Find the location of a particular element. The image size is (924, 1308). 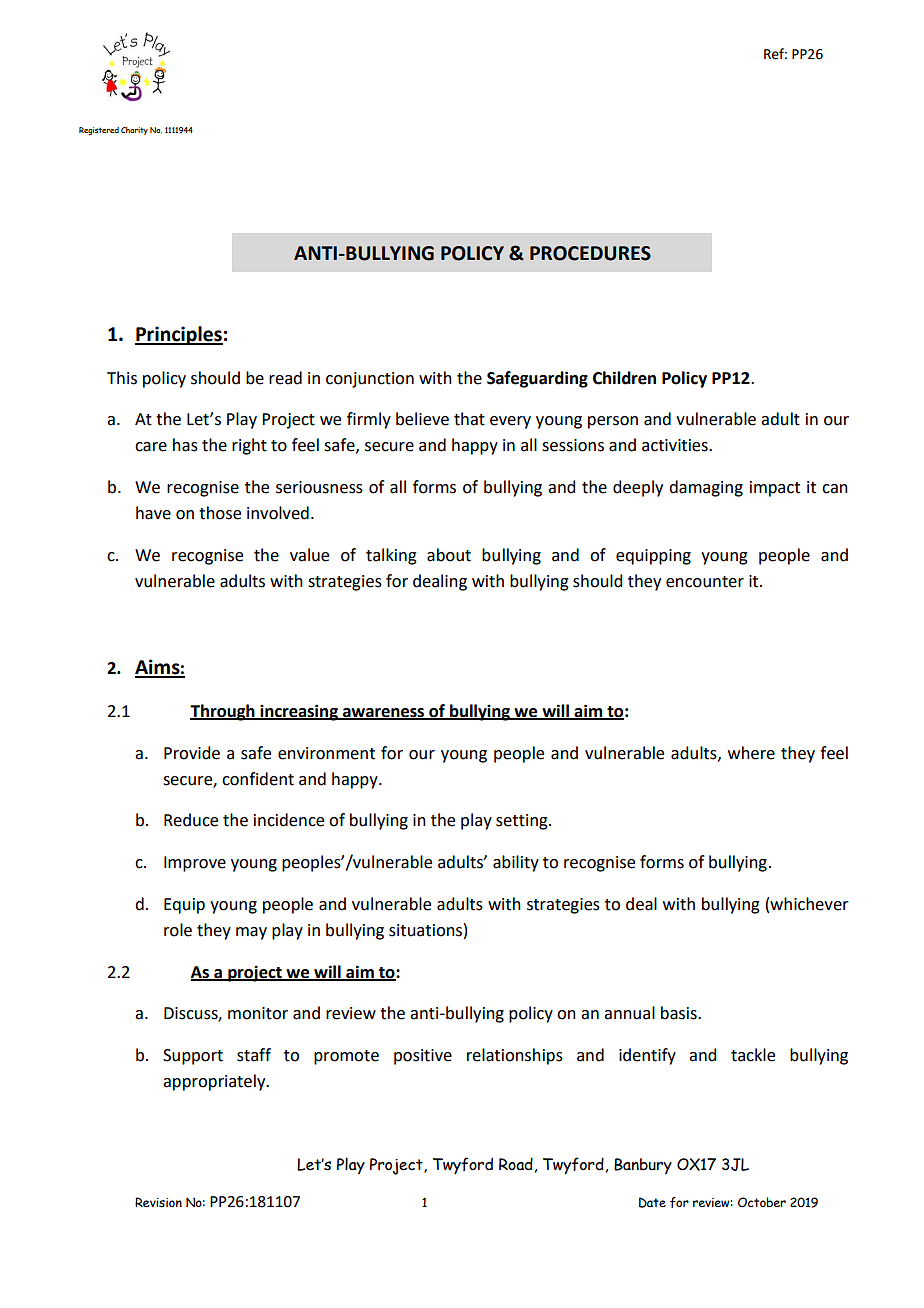

setting is located at coordinates (523, 822).
